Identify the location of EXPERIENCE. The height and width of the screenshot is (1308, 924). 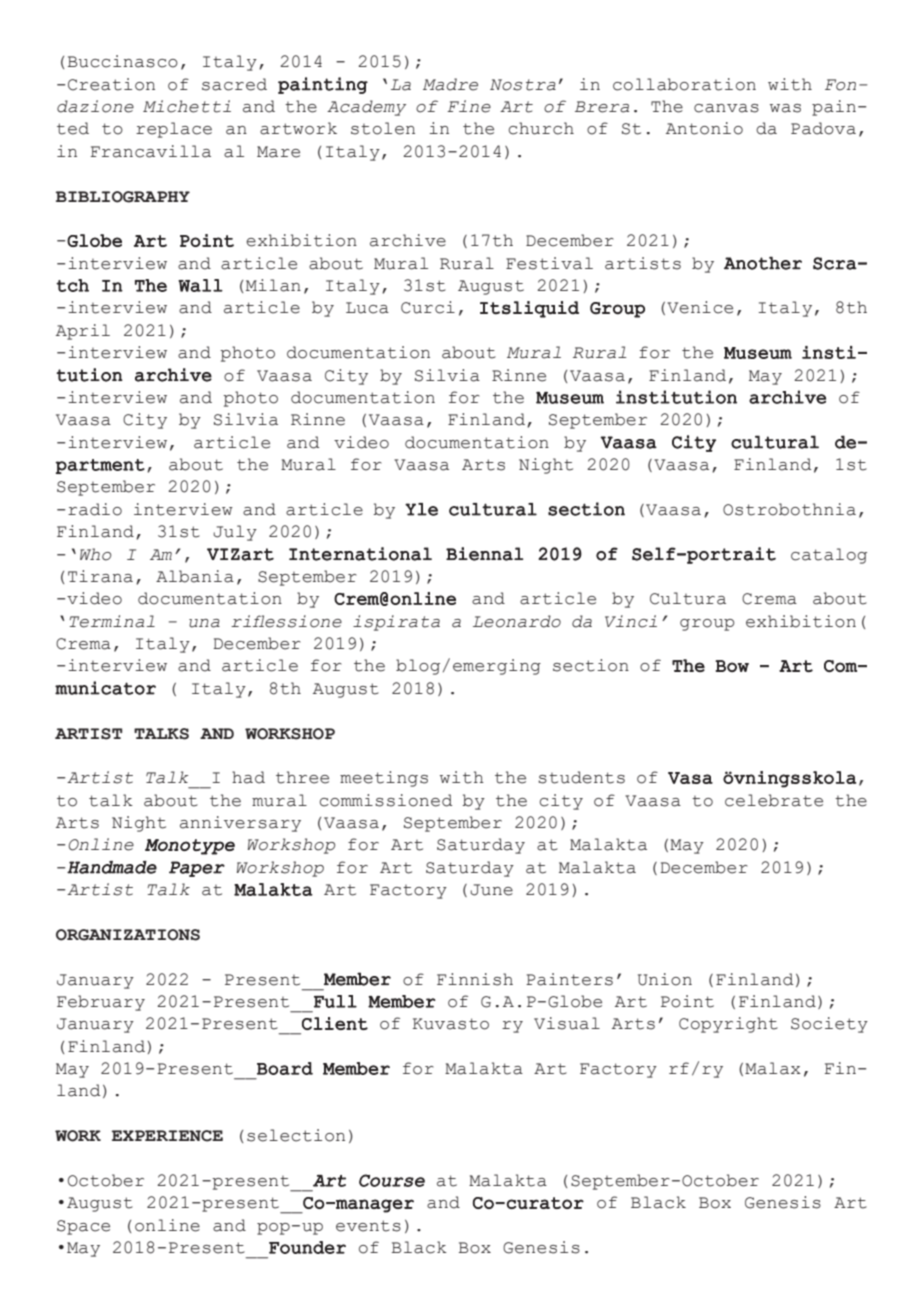
(167, 1136).
